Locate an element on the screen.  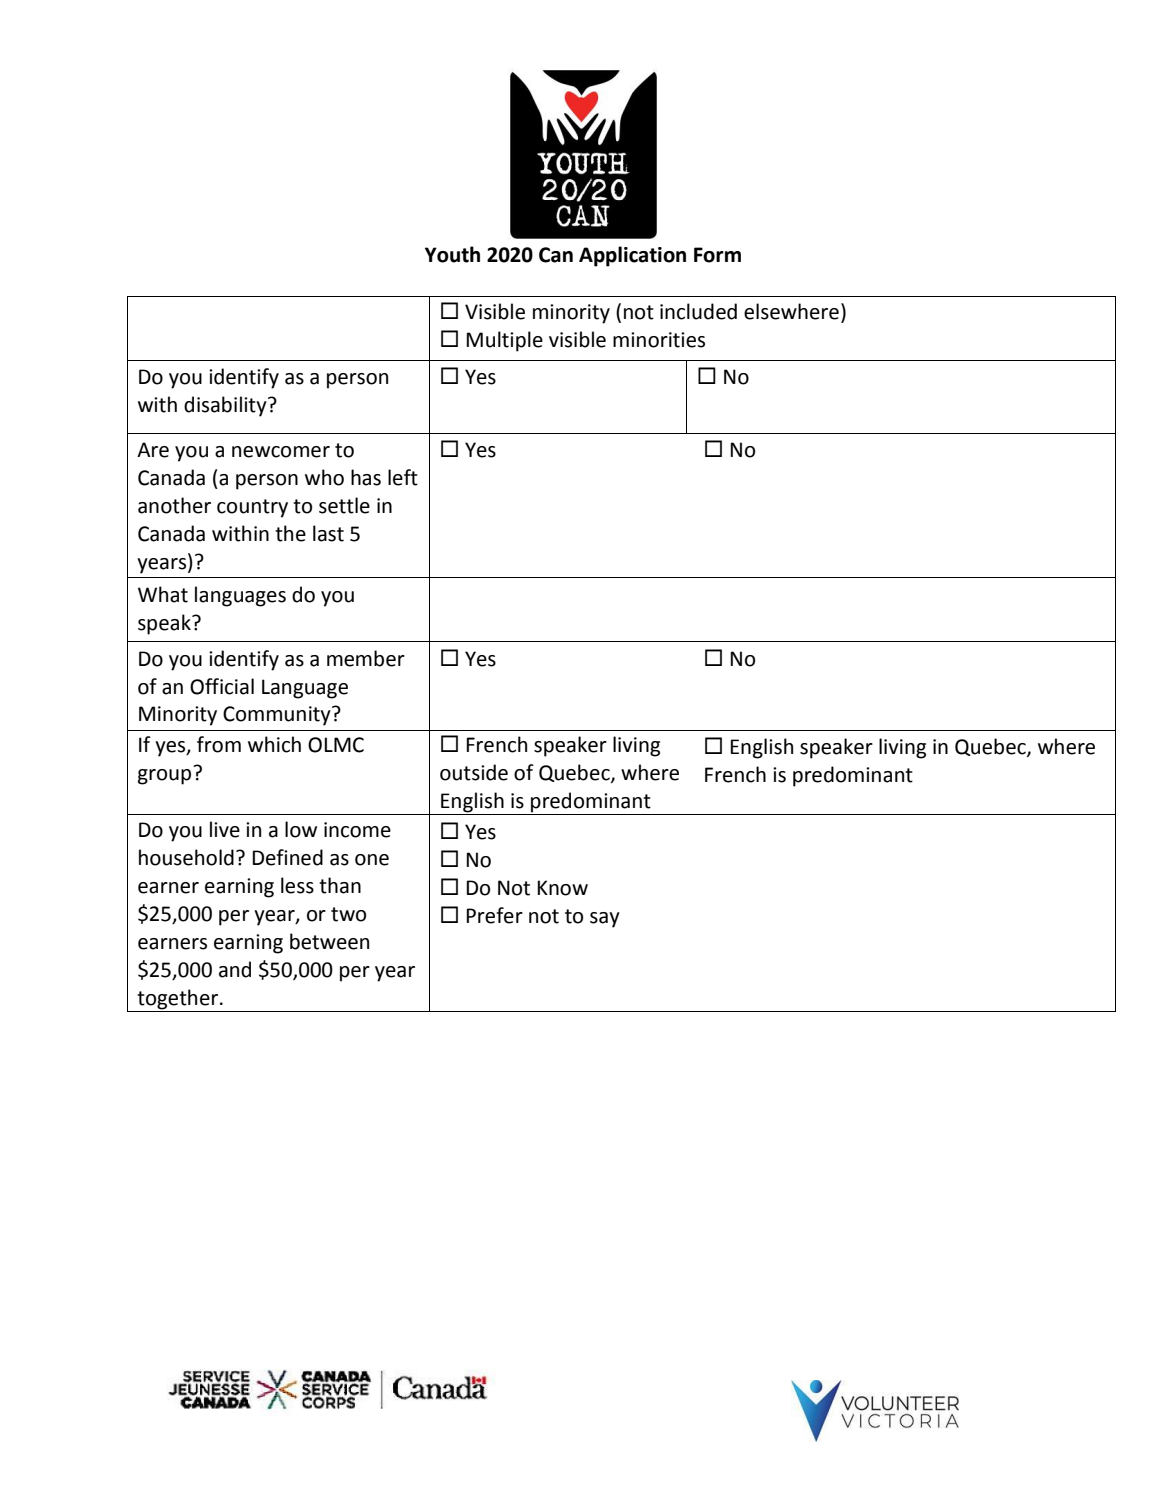
Prefer is located at coordinates (494, 915).
